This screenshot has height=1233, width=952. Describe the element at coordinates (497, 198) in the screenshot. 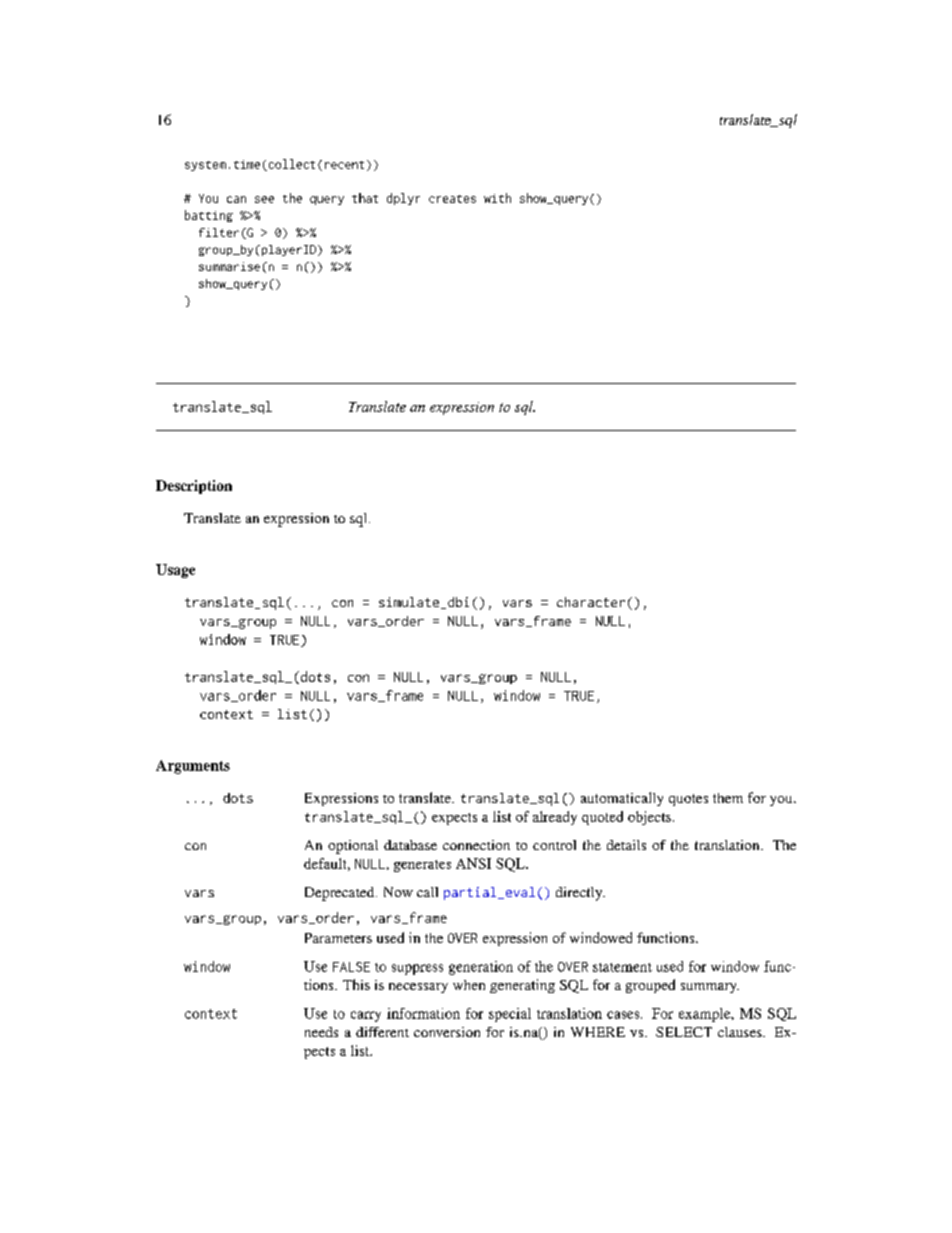

I see `with` at that location.
